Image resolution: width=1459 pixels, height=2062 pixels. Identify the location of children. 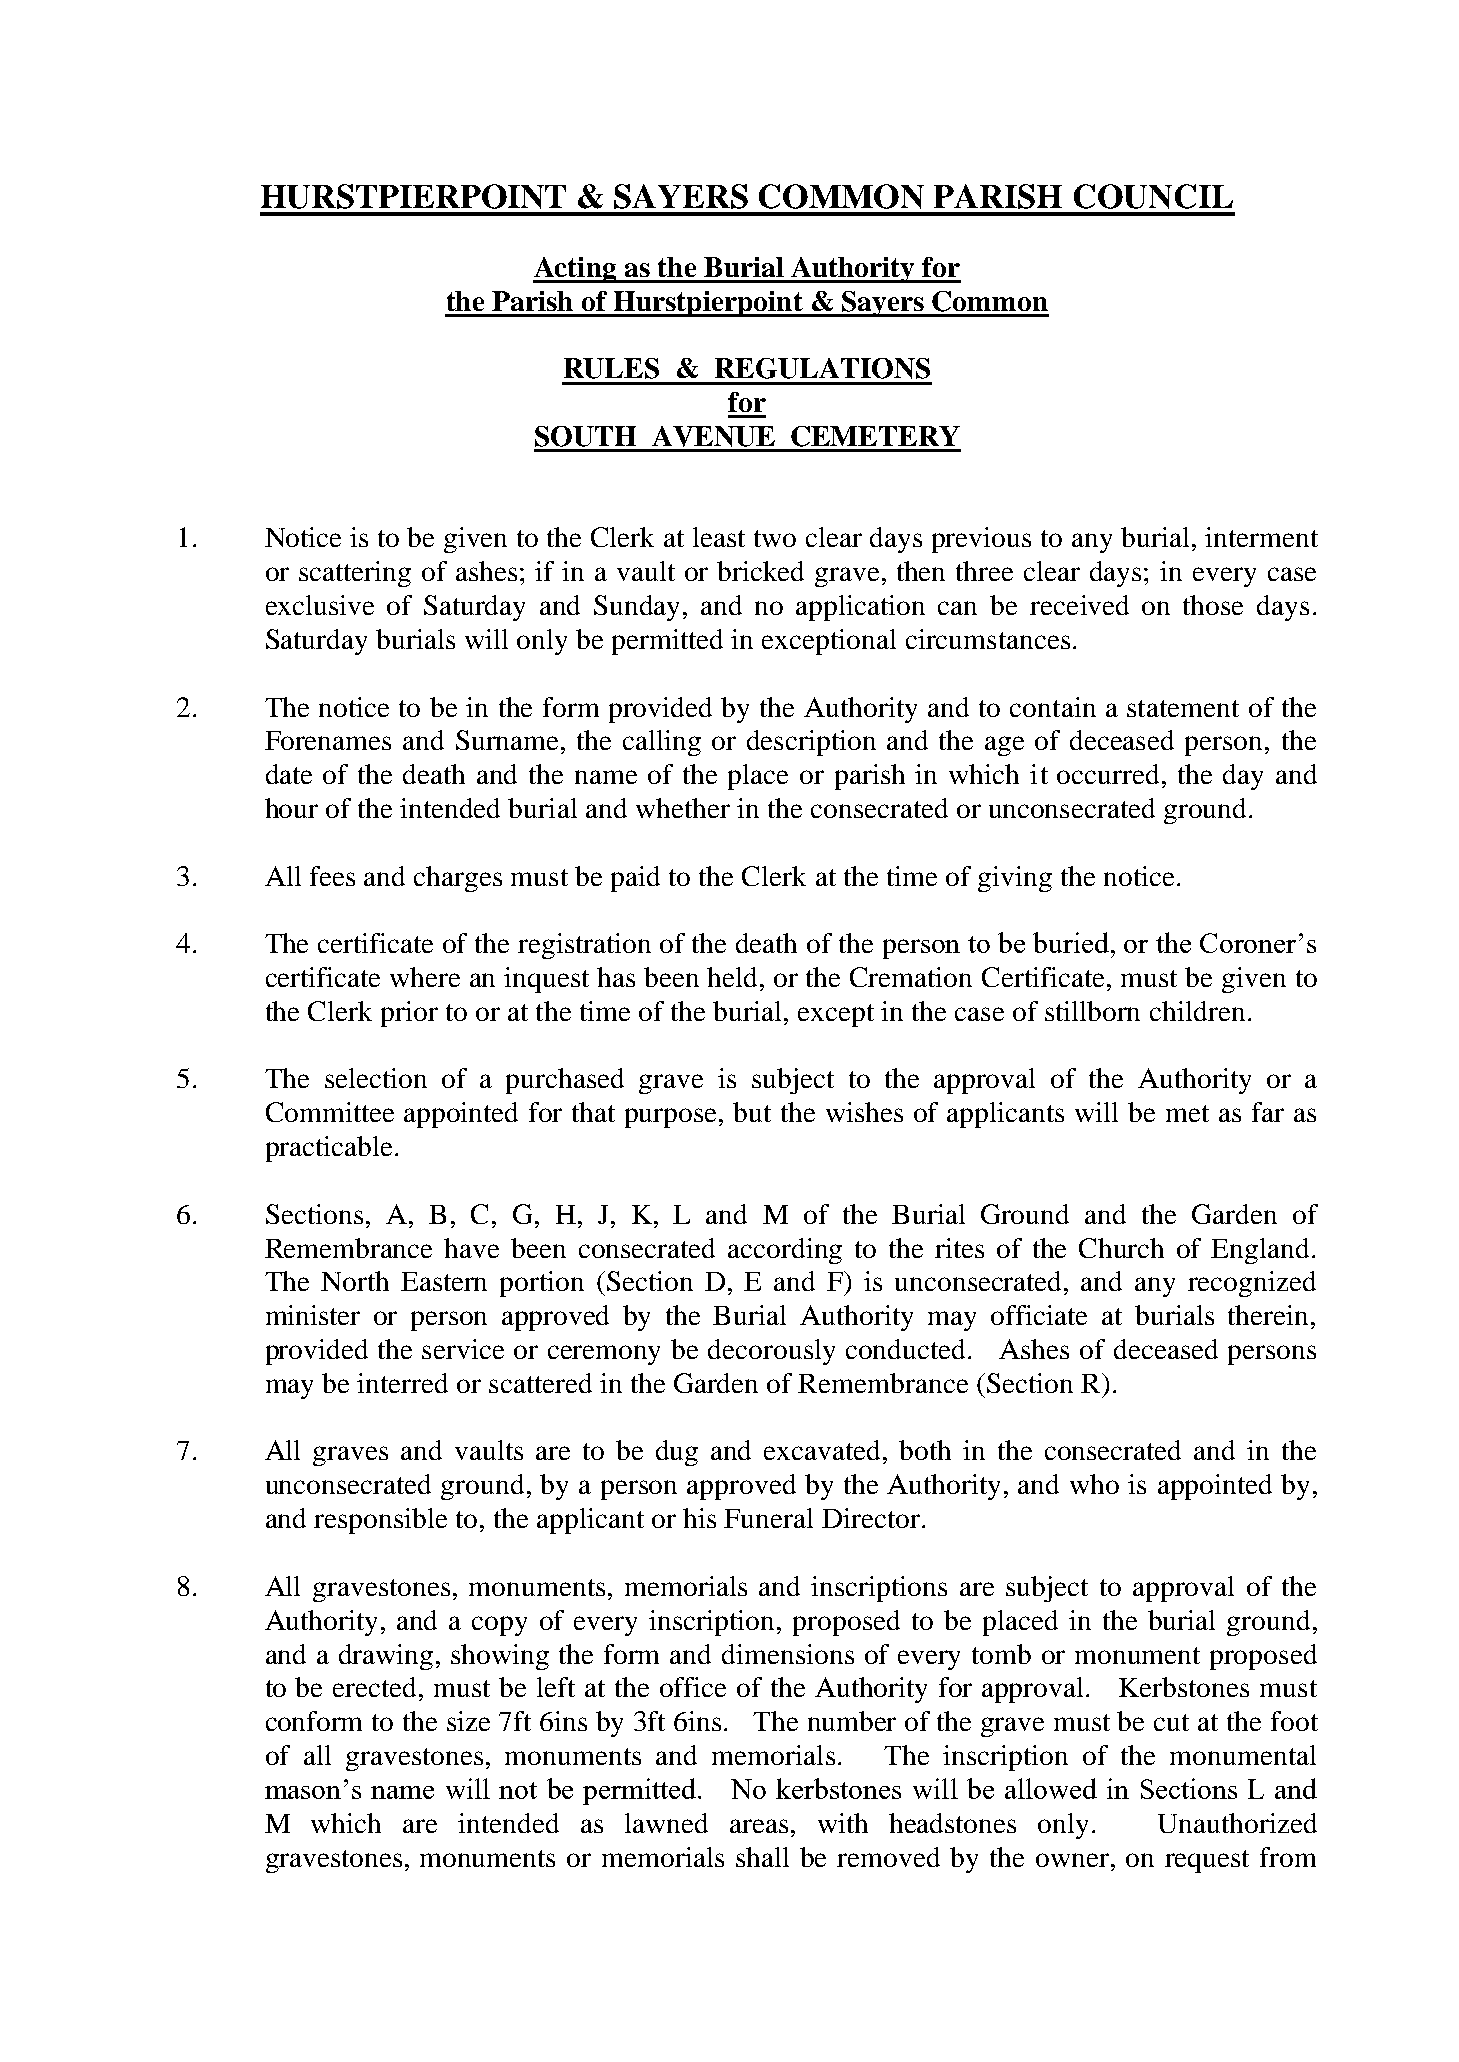
(1197, 1011).
